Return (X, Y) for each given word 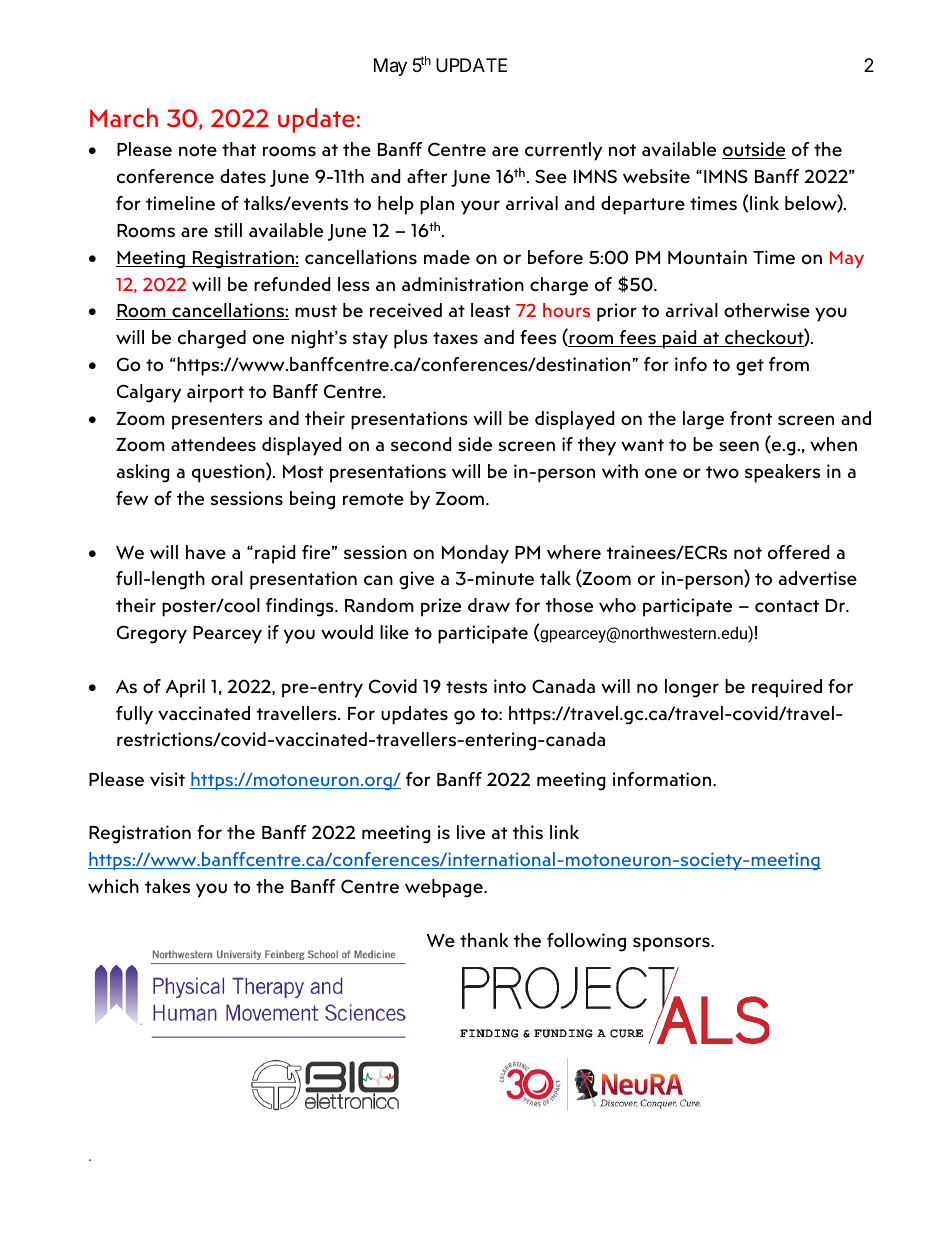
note (198, 150)
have (206, 552)
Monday (475, 554)
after (427, 176)
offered (798, 552)
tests (466, 687)
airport (215, 393)
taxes (455, 338)
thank (484, 940)
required (787, 688)
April (185, 688)
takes (167, 886)
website (656, 176)
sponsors (672, 944)
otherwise (767, 310)
